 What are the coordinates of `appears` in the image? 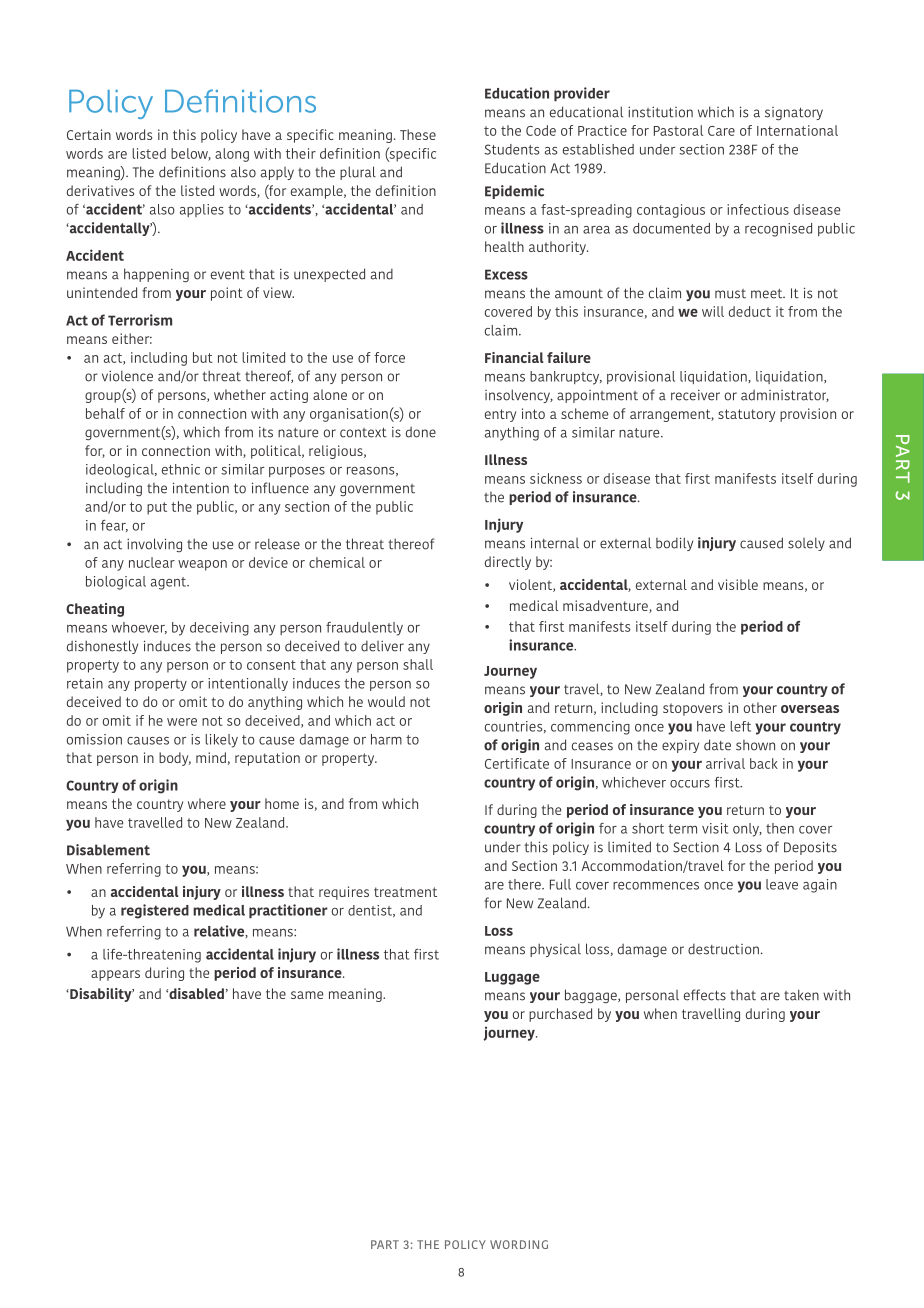 It's located at (115, 975).
